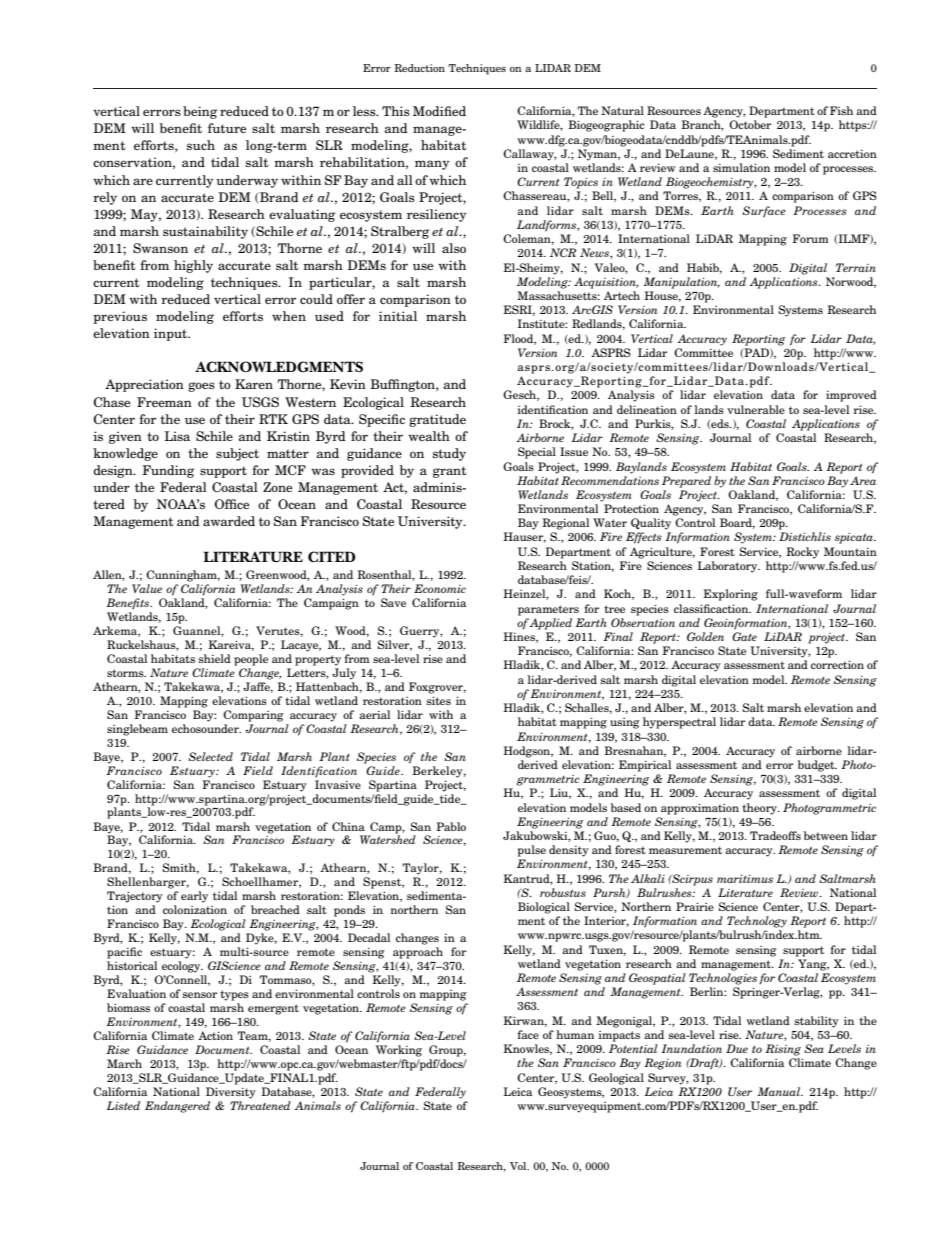  What do you see at coordinates (750, 124) in the screenshot?
I see `October` at bounding box center [750, 124].
